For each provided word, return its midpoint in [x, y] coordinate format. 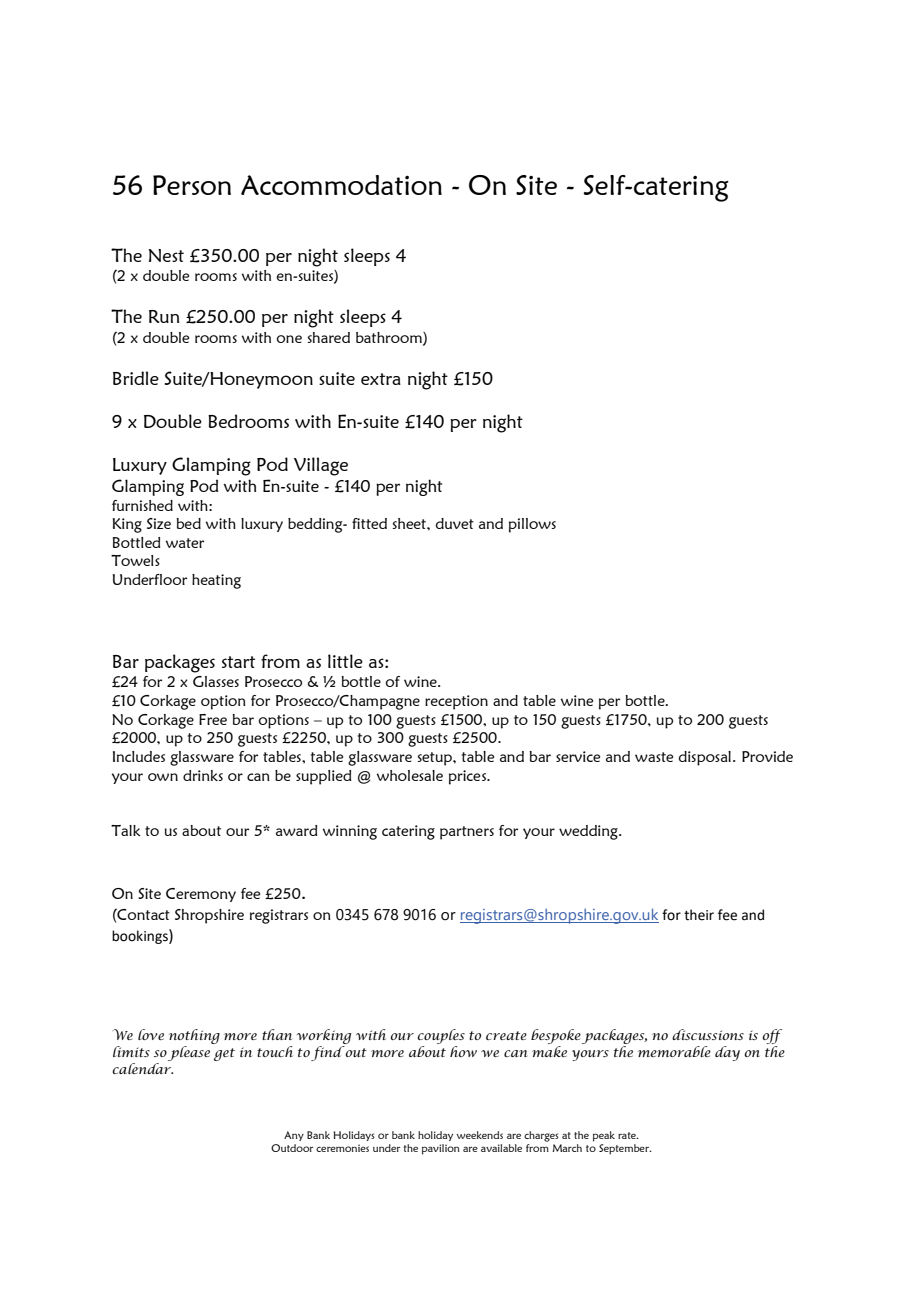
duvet [454, 523]
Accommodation [341, 185]
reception [456, 702]
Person [192, 185]
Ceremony [201, 895]
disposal [704, 758]
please [189, 1053]
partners [467, 833]
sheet [410, 523]
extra [381, 379]
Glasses [216, 681]
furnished [142, 505]
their [699, 915]
